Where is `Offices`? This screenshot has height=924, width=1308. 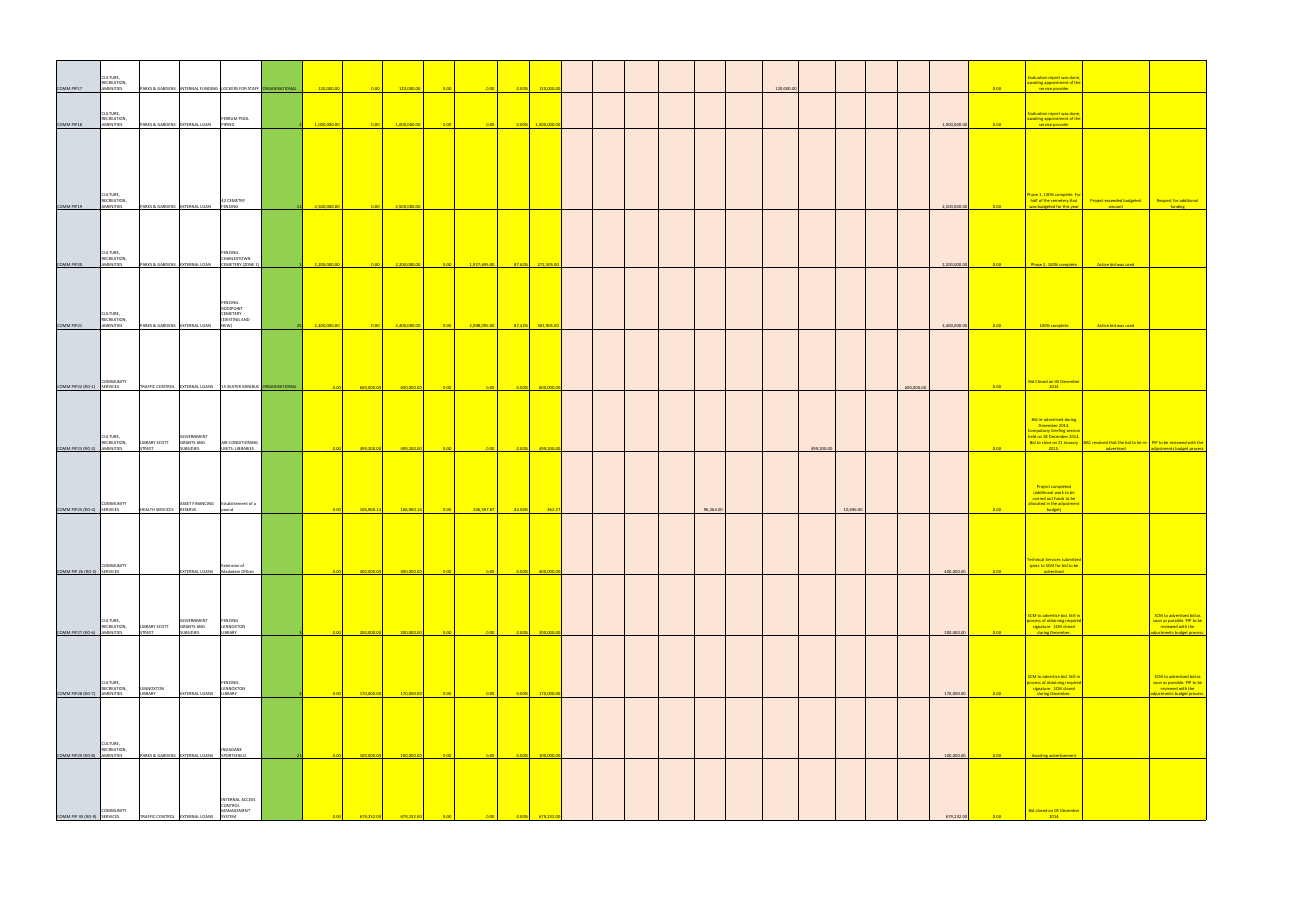
Offices is located at coordinates (248, 572).
